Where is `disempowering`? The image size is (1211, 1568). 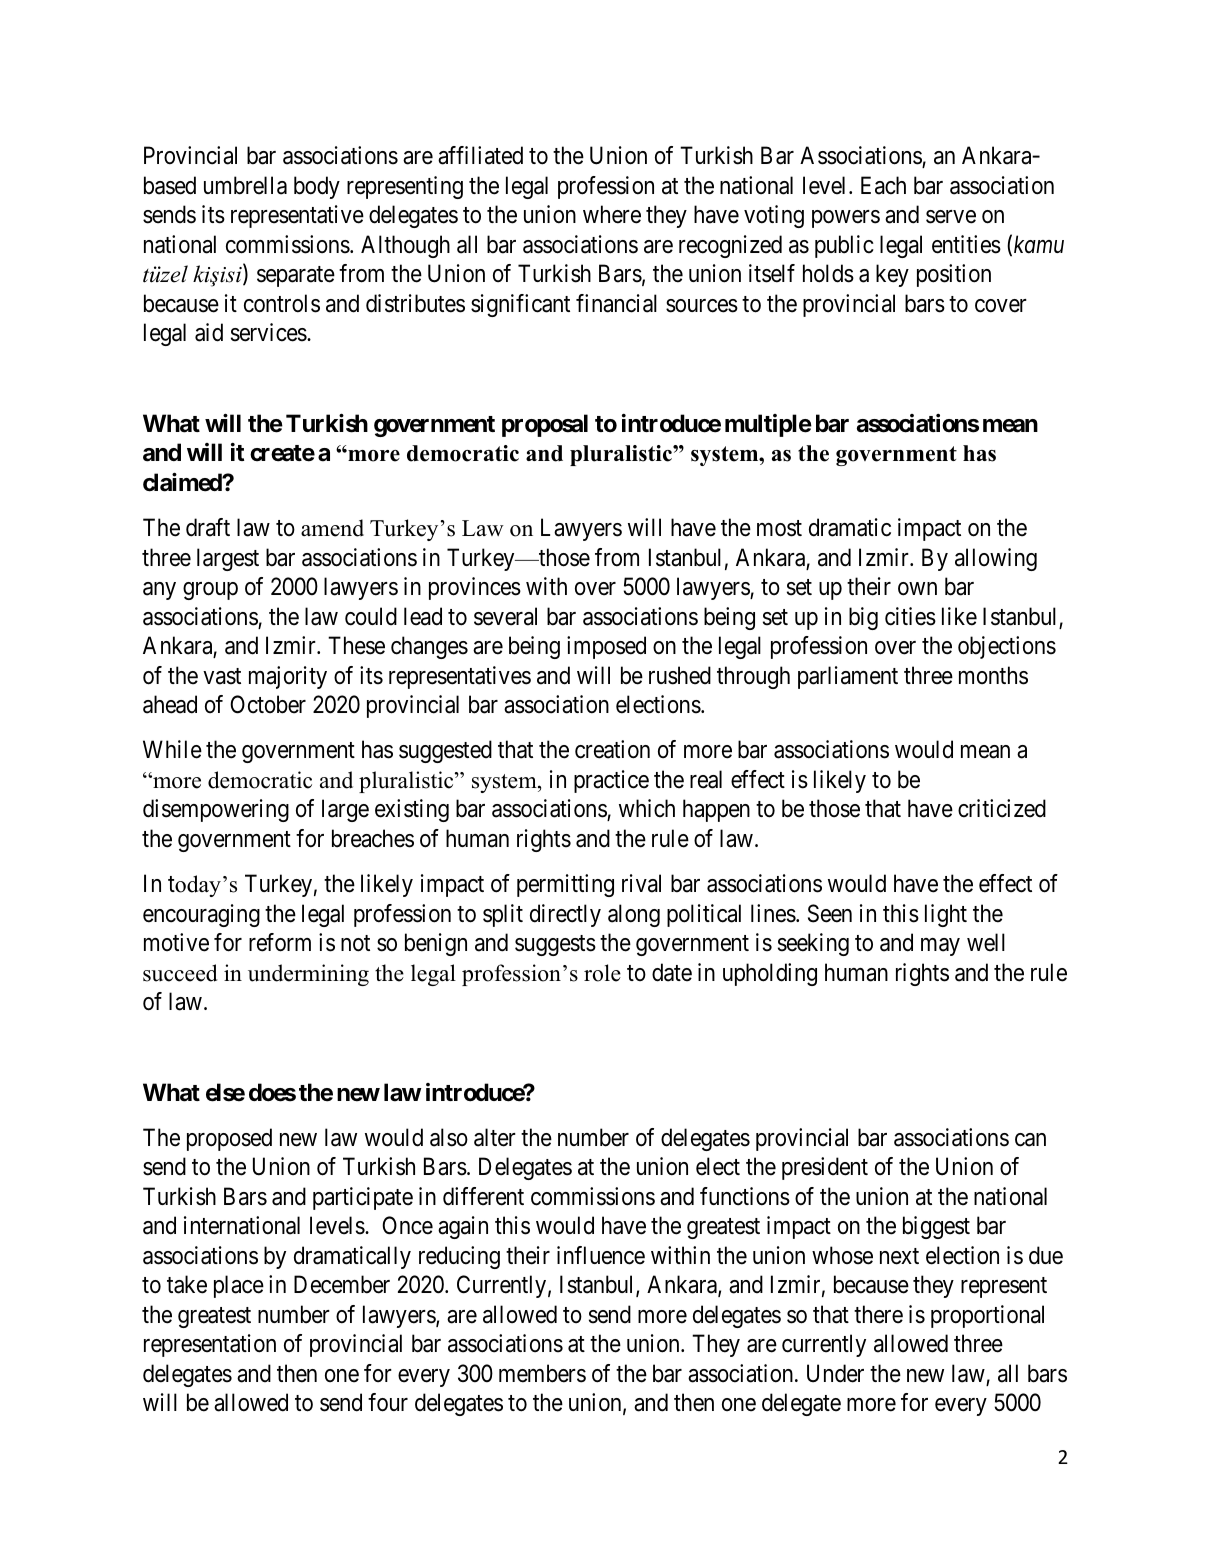 disempowering is located at coordinates (216, 810).
